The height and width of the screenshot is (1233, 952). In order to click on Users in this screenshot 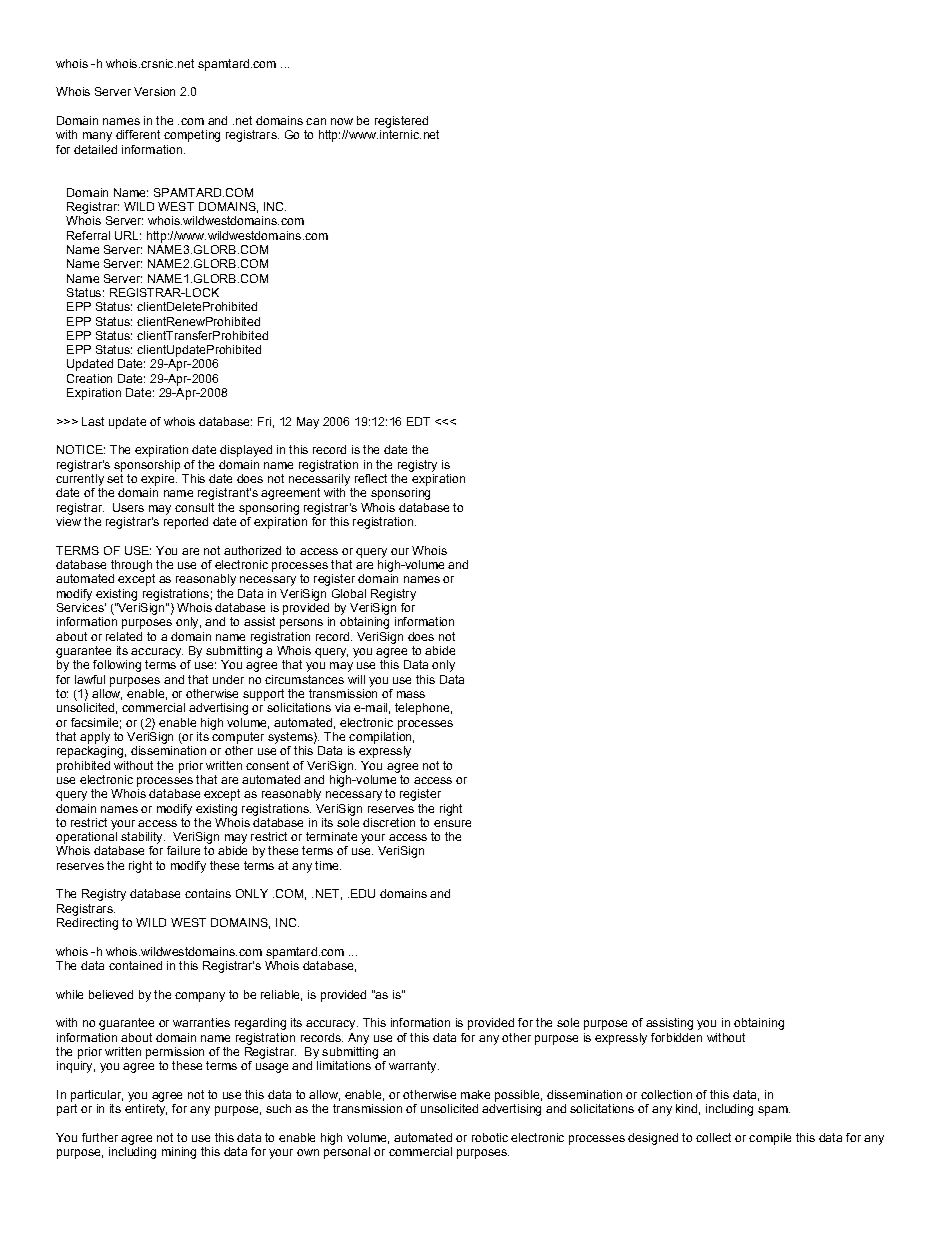, I will do `click(128, 507)`.
